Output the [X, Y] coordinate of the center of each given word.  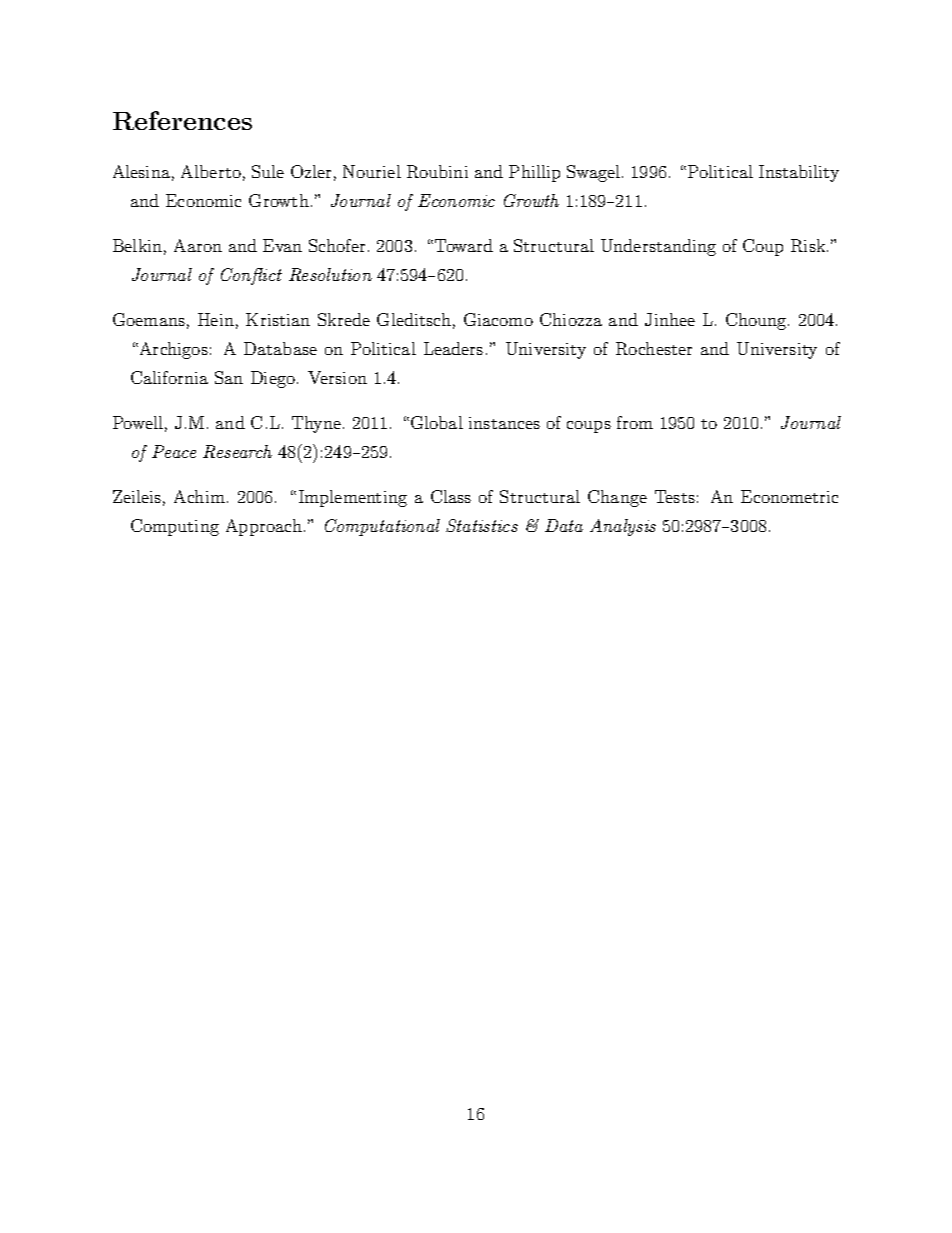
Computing [175, 527]
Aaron [198, 245]
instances [504, 423]
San [229, 377]
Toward [462, 245]
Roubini [437, 171]
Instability [799, 173]
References [182, 120]
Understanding [658, 247]
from [635, 422]
